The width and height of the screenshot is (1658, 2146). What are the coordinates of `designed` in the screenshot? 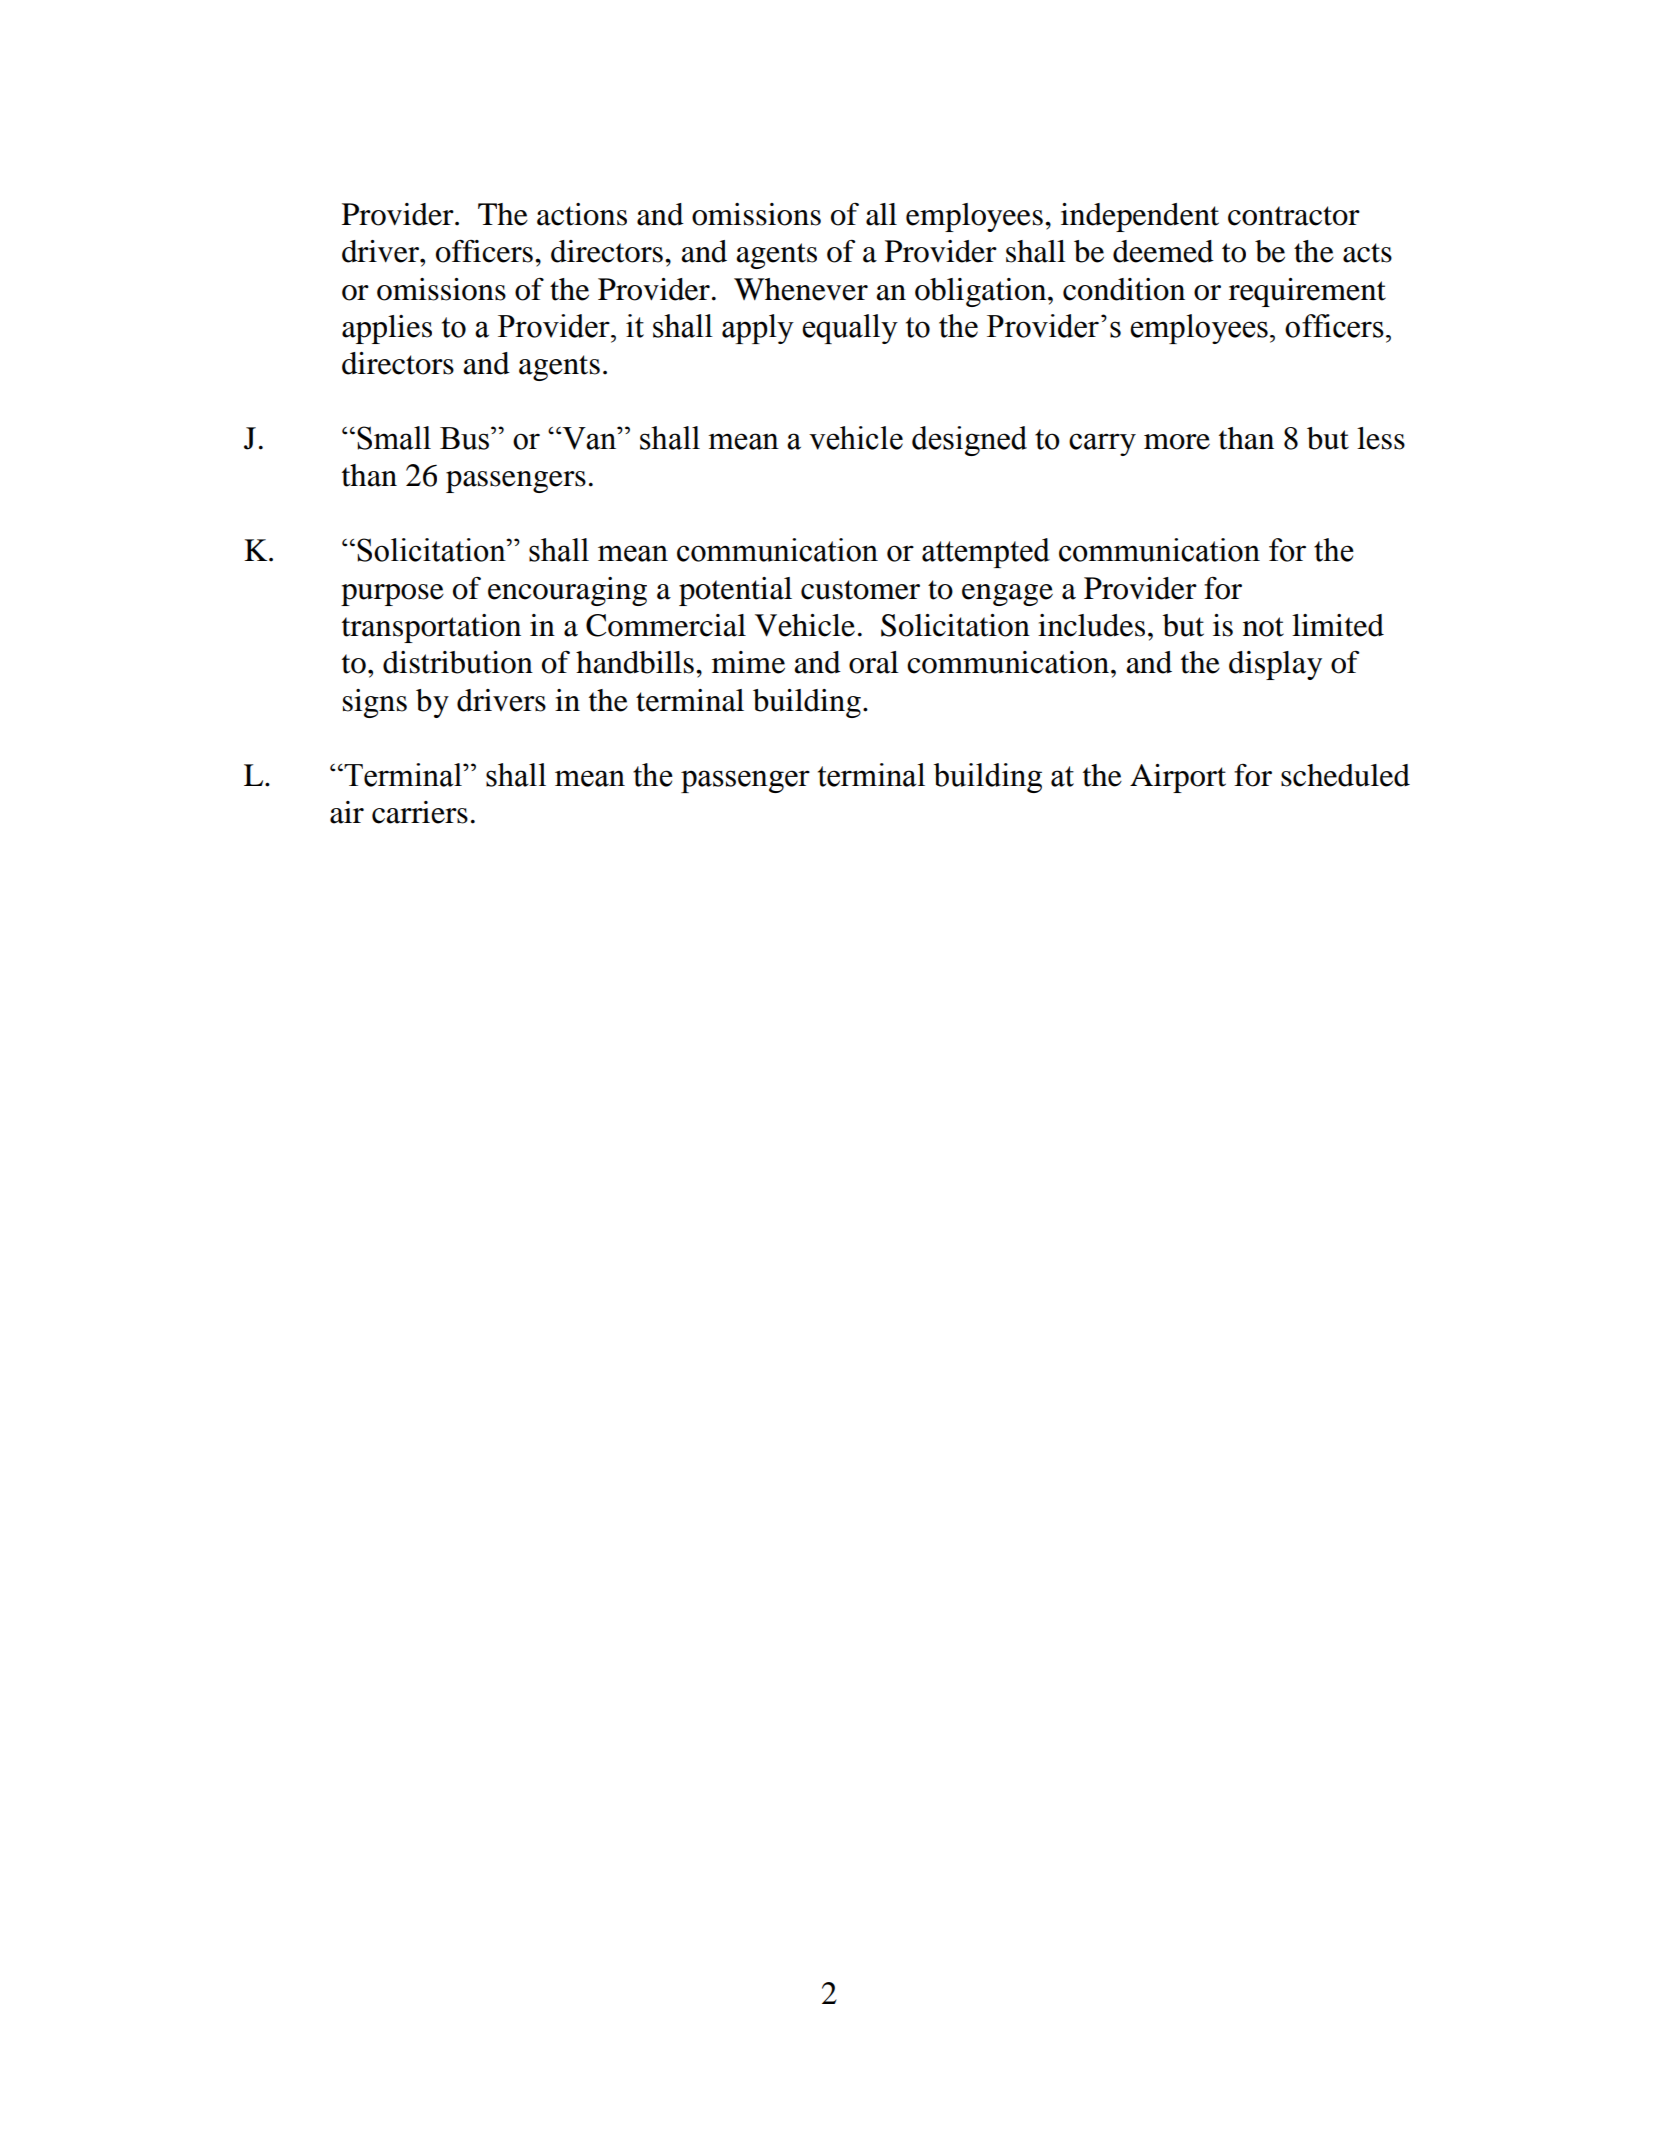 It's located at (969, 441).
